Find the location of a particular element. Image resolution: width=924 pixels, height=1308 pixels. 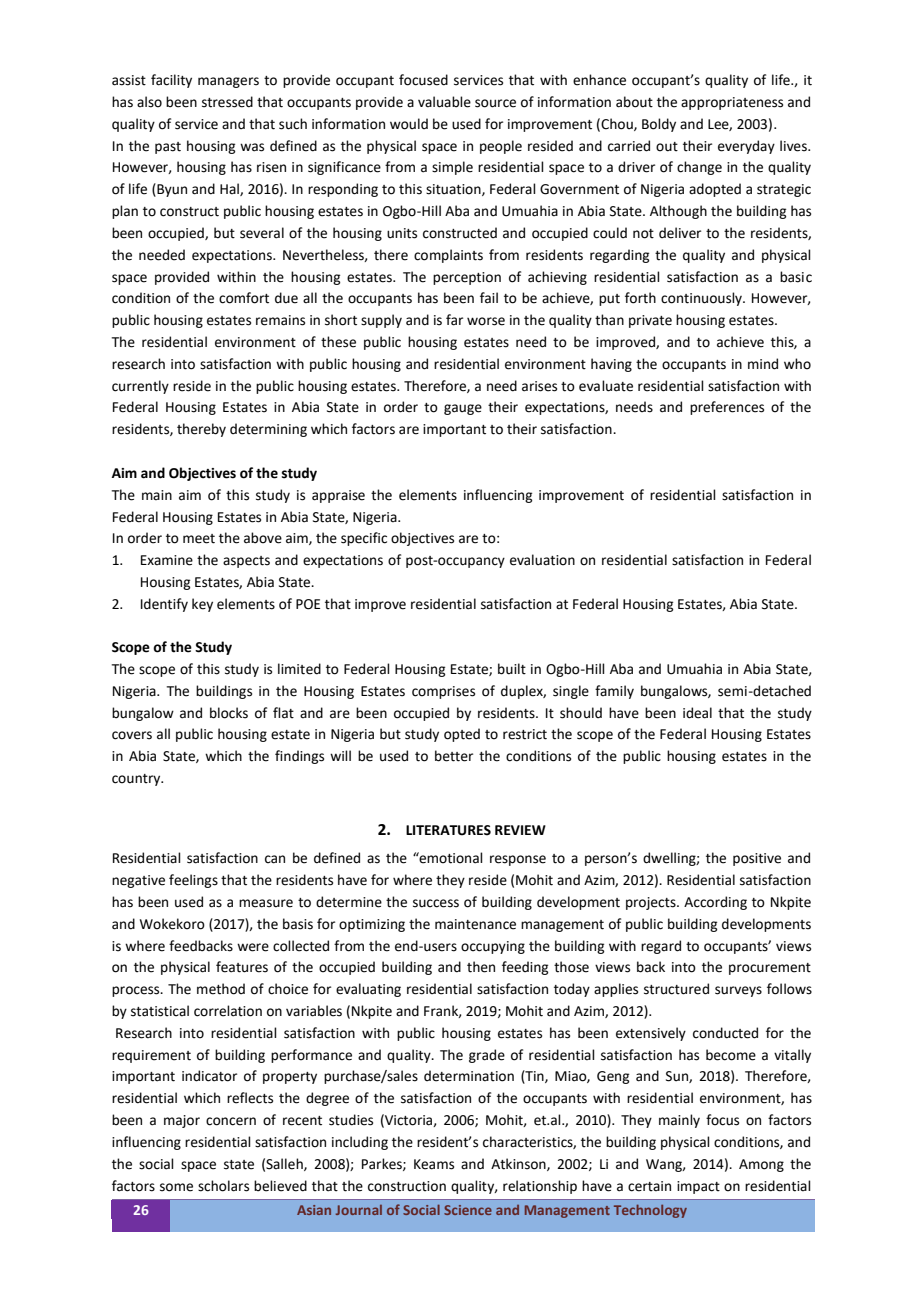

valuable is located at coordinates (444, 102).
